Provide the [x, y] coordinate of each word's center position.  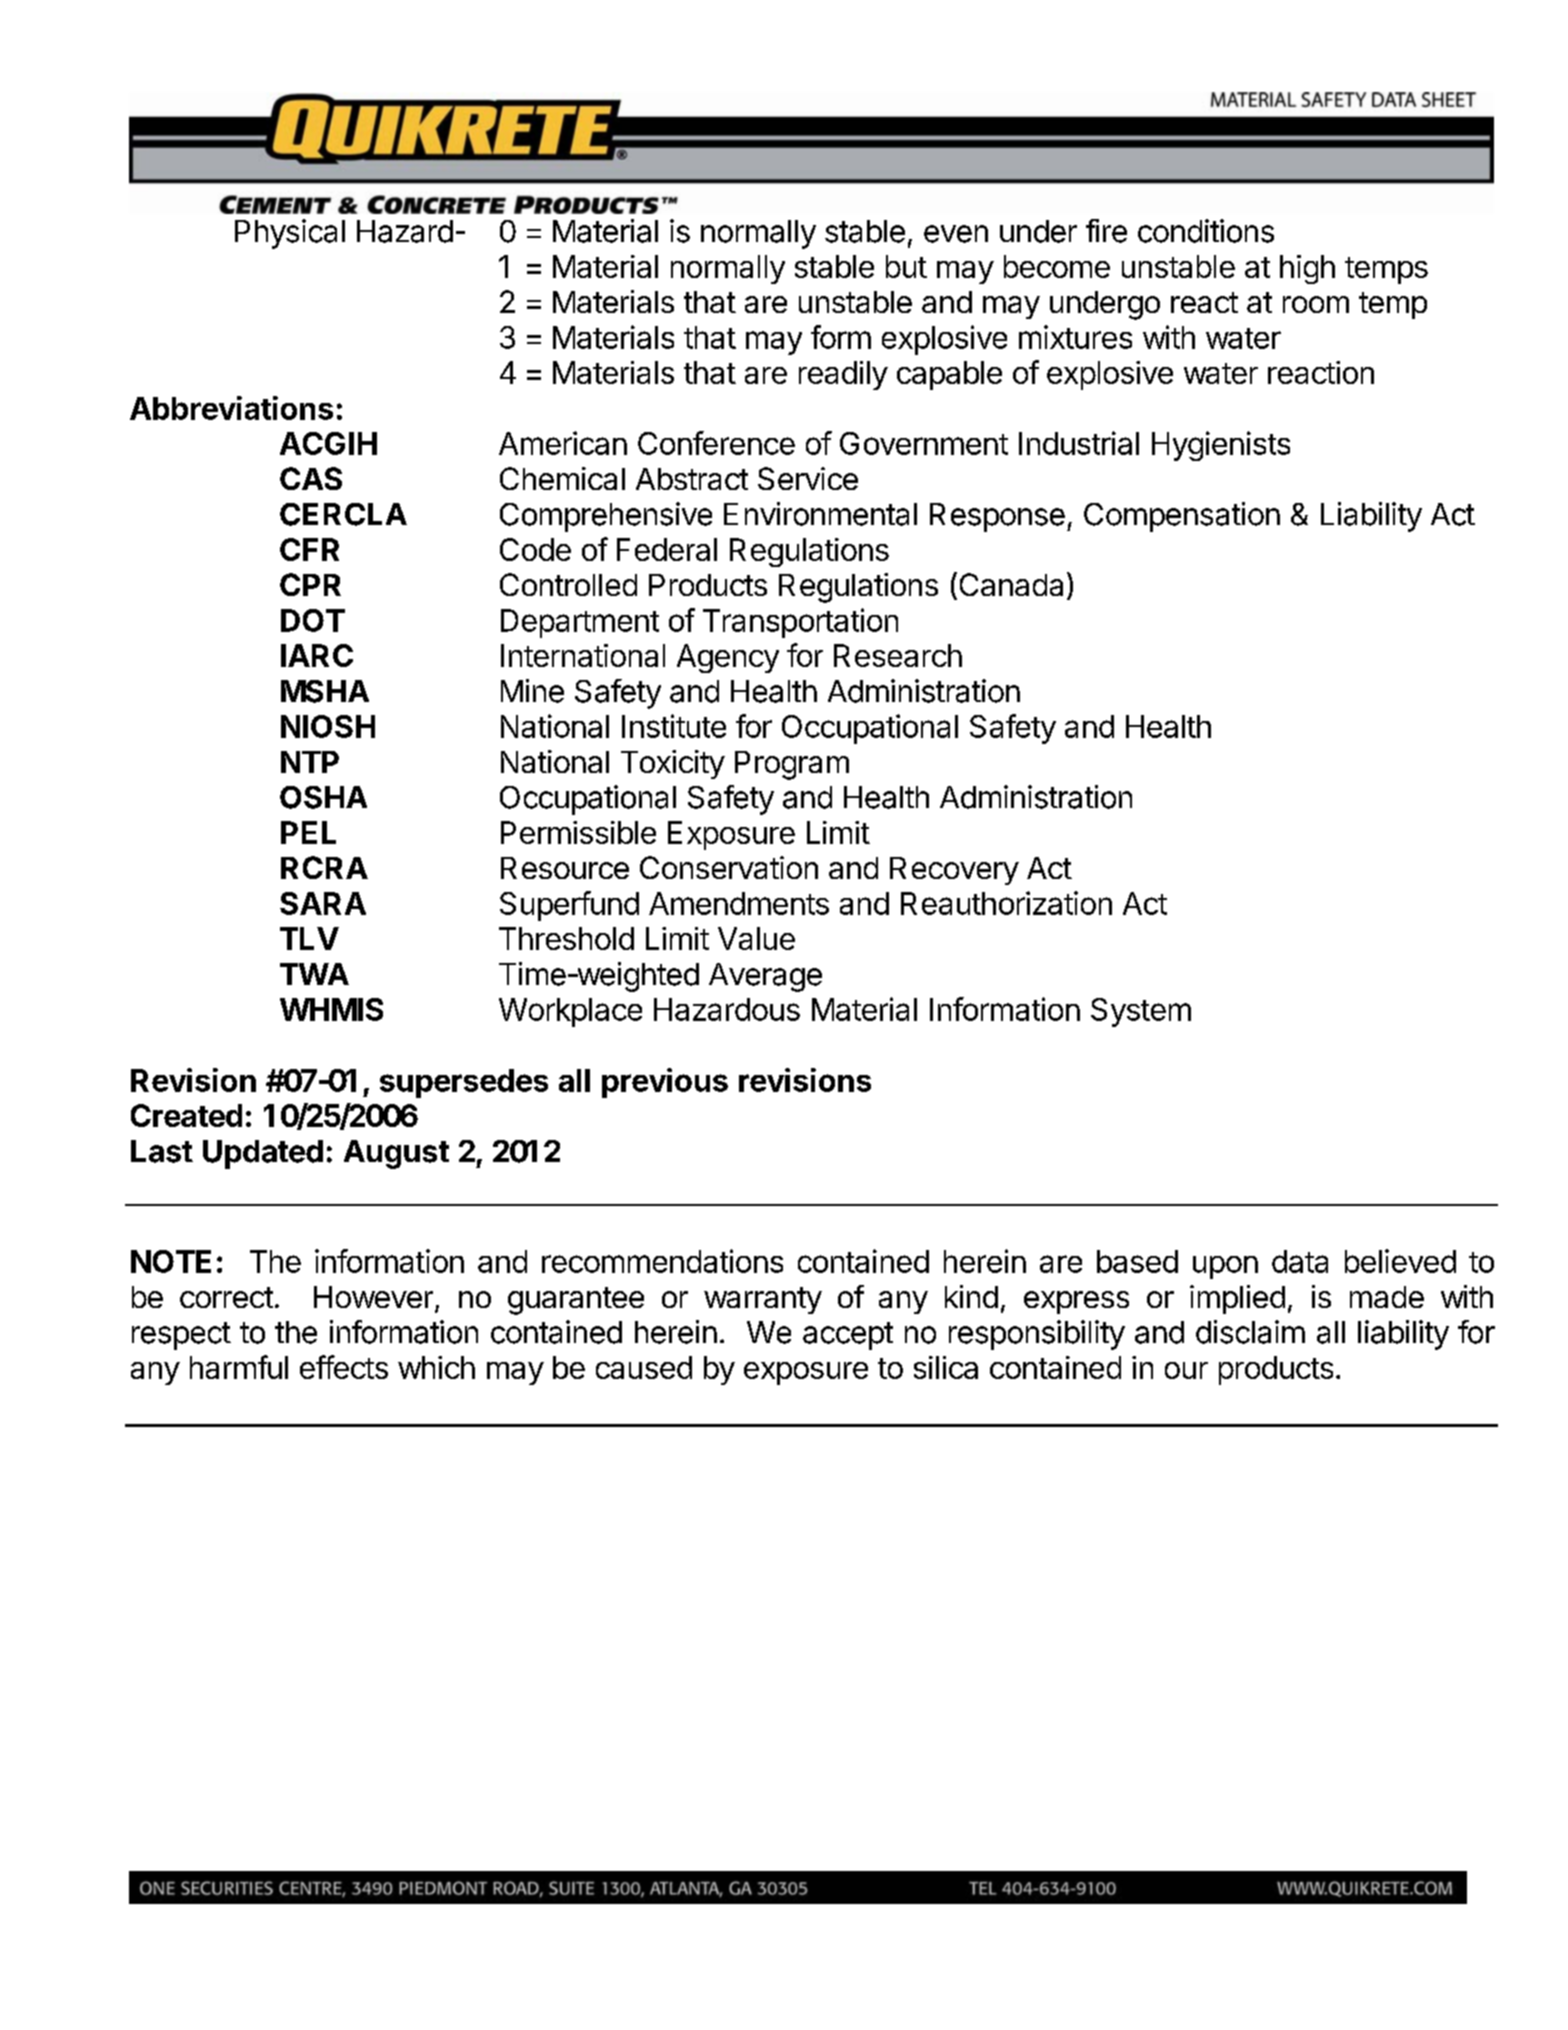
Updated [263, 1154]
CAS [311, 478]
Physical [290, 234]
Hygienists [1221, 446]
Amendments [739, 903]
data [1300, 1261]
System [1141, 1012]
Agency [728, 658]
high [1307, 269]
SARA [323, 903]
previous [665, 1083]
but [906, 266]
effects [344, 1367]
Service [808, 478]
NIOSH [328, 726]
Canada [1011, 584]
